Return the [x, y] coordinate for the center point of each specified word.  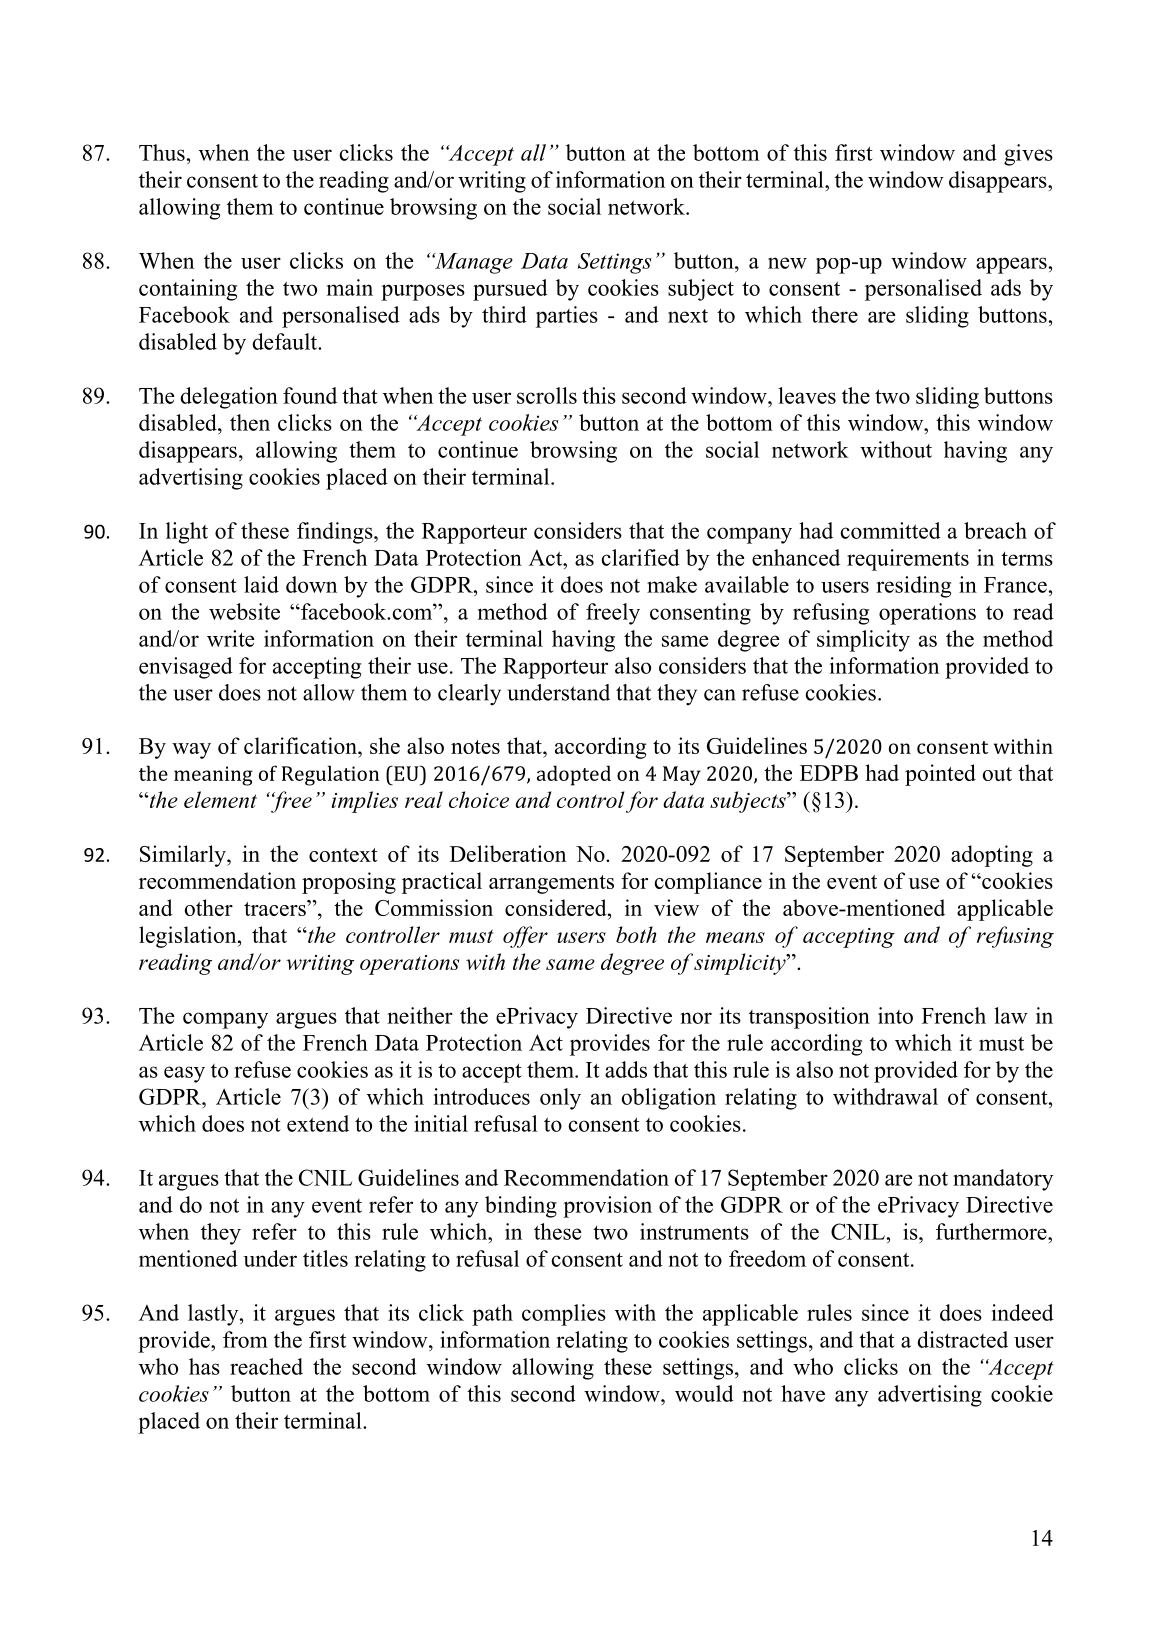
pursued [510, 290]
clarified [641, 557]
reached [266, 1366]
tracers [276, 908]
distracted [962, 1339]
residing [913, 587]
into [895, 1015]
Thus [162, 152]
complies [564, 1315]
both [636, 934]
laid [261, 584]
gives [1028, 155]
